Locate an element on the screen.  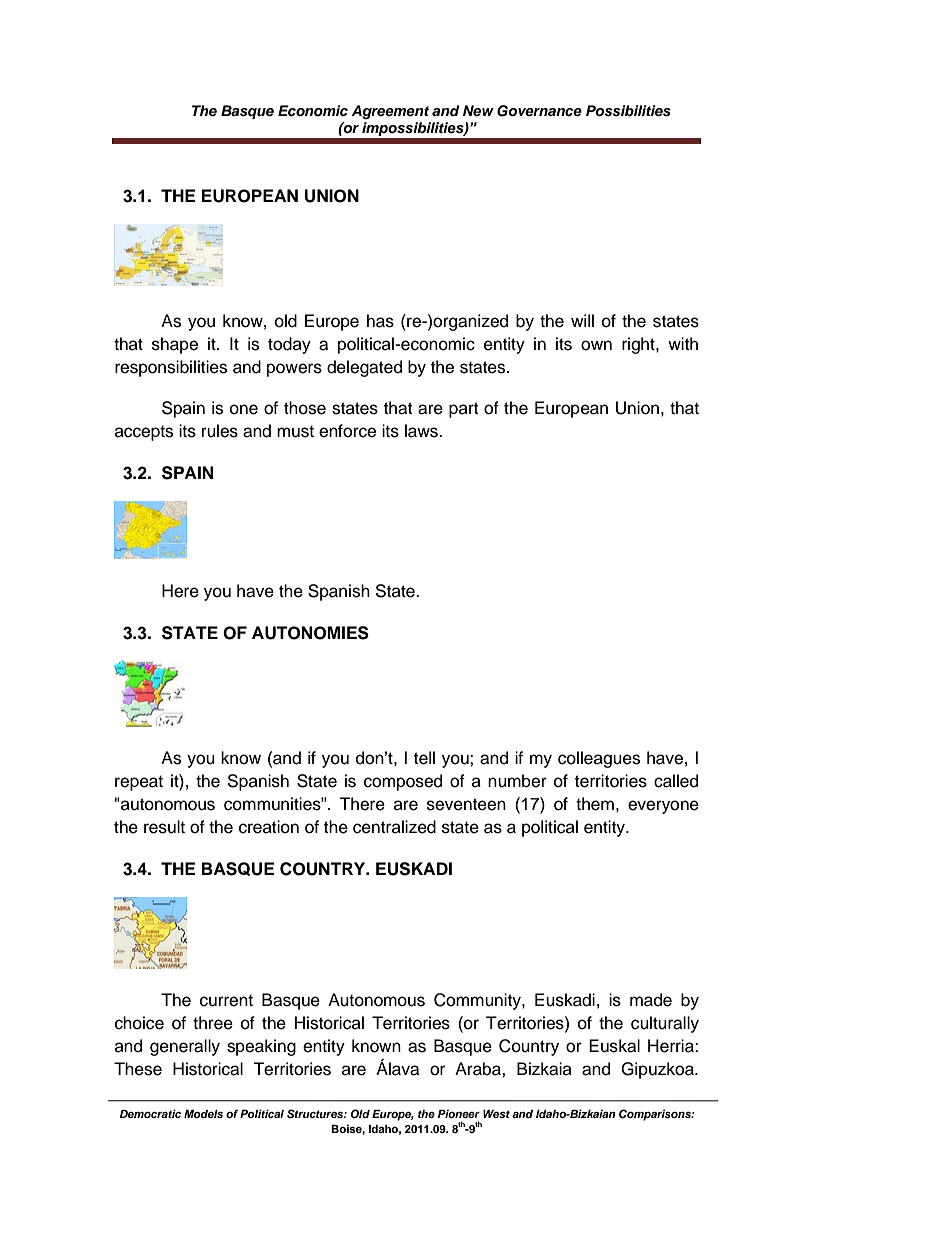
Pioneer is located at coordinates (459, 1113).
